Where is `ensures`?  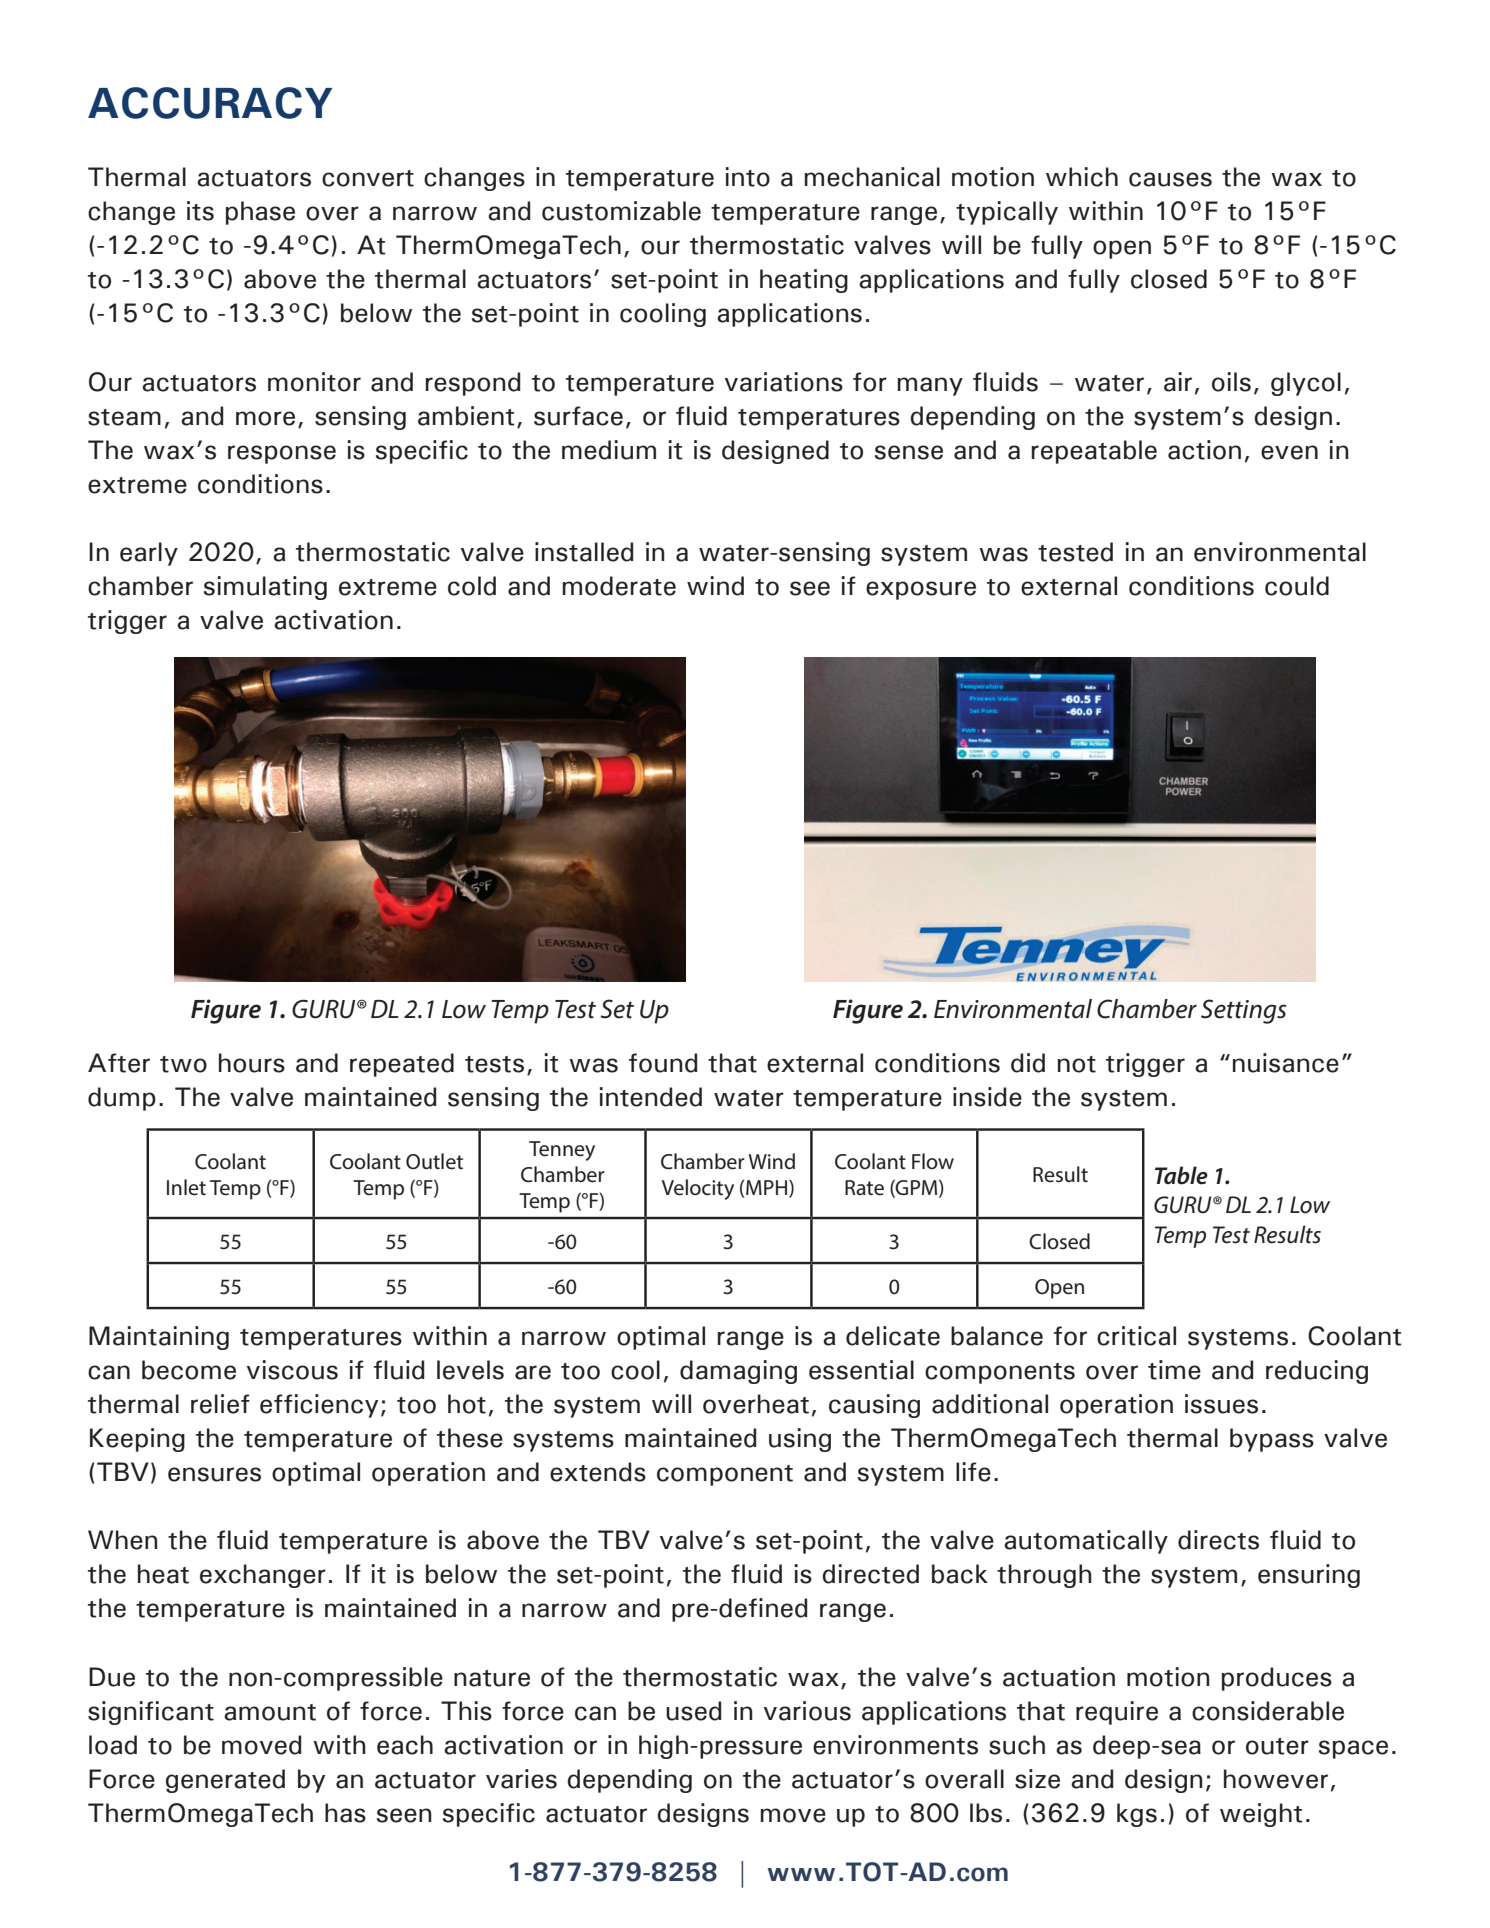
ensures is located at coordinates (214, 1474).
